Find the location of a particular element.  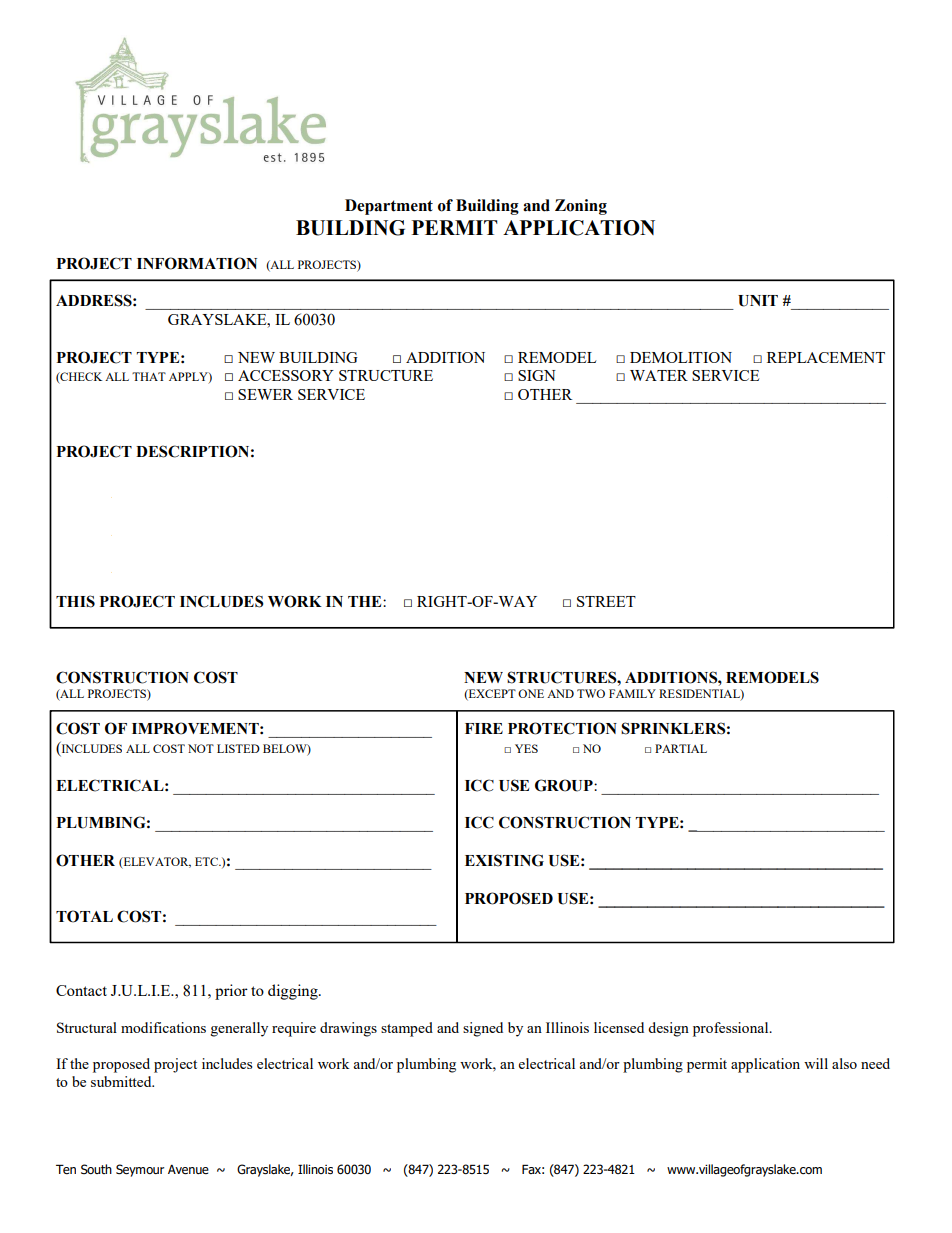

UNIT is located at coordinates (758, 301).
